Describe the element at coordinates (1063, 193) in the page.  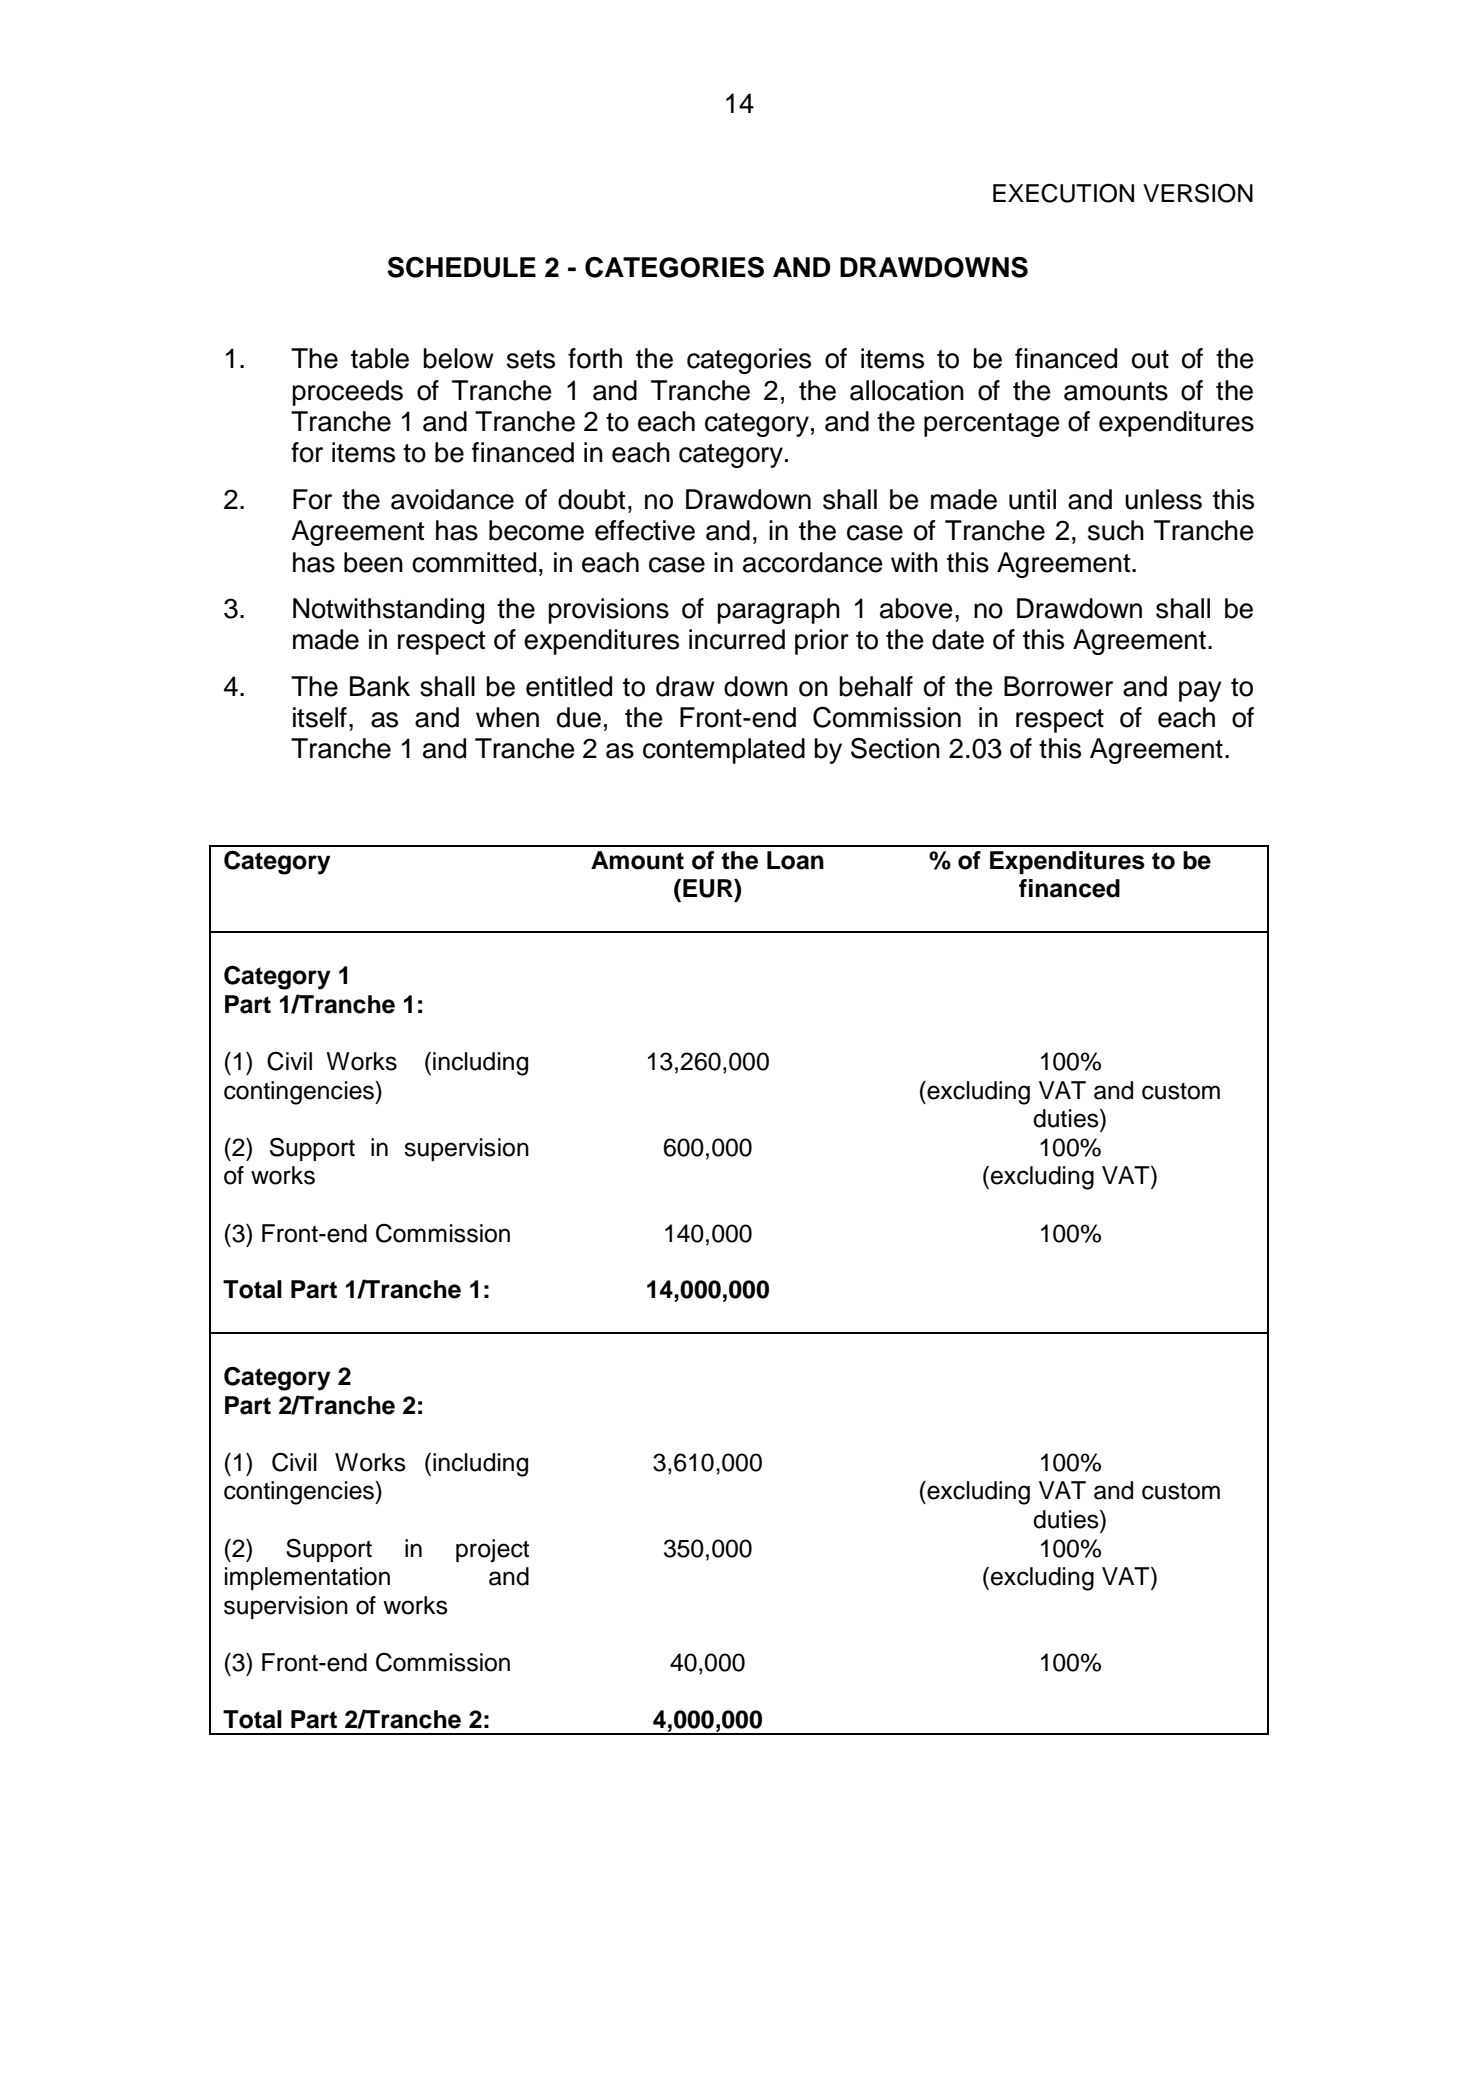
I see `EXECUTION` at that location.
